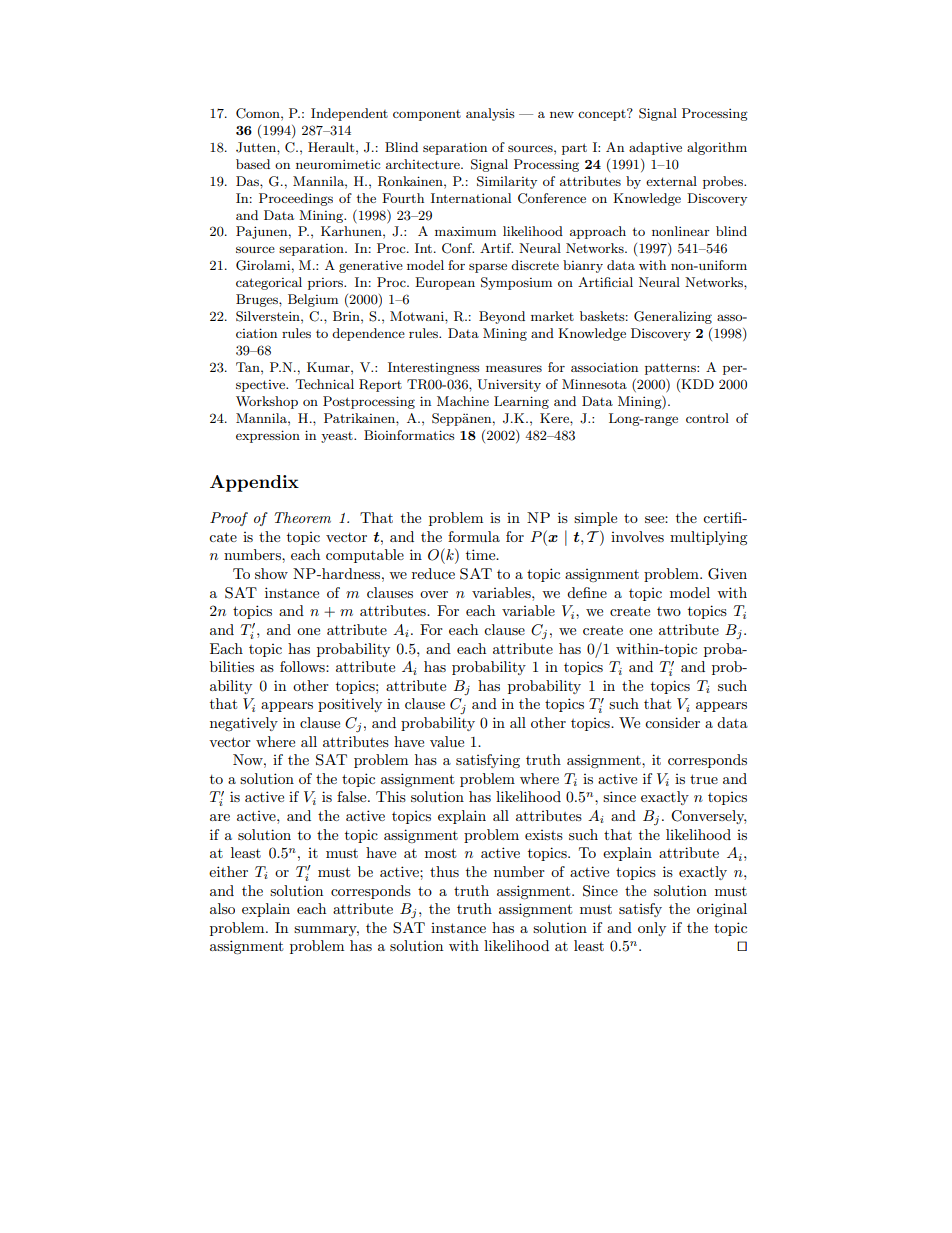 This screenshot has height=1233, width=952. What do you see at coordinates (673, 317) in the screenshot?
I see `Generalizing` at bounding box center [673, 317].
